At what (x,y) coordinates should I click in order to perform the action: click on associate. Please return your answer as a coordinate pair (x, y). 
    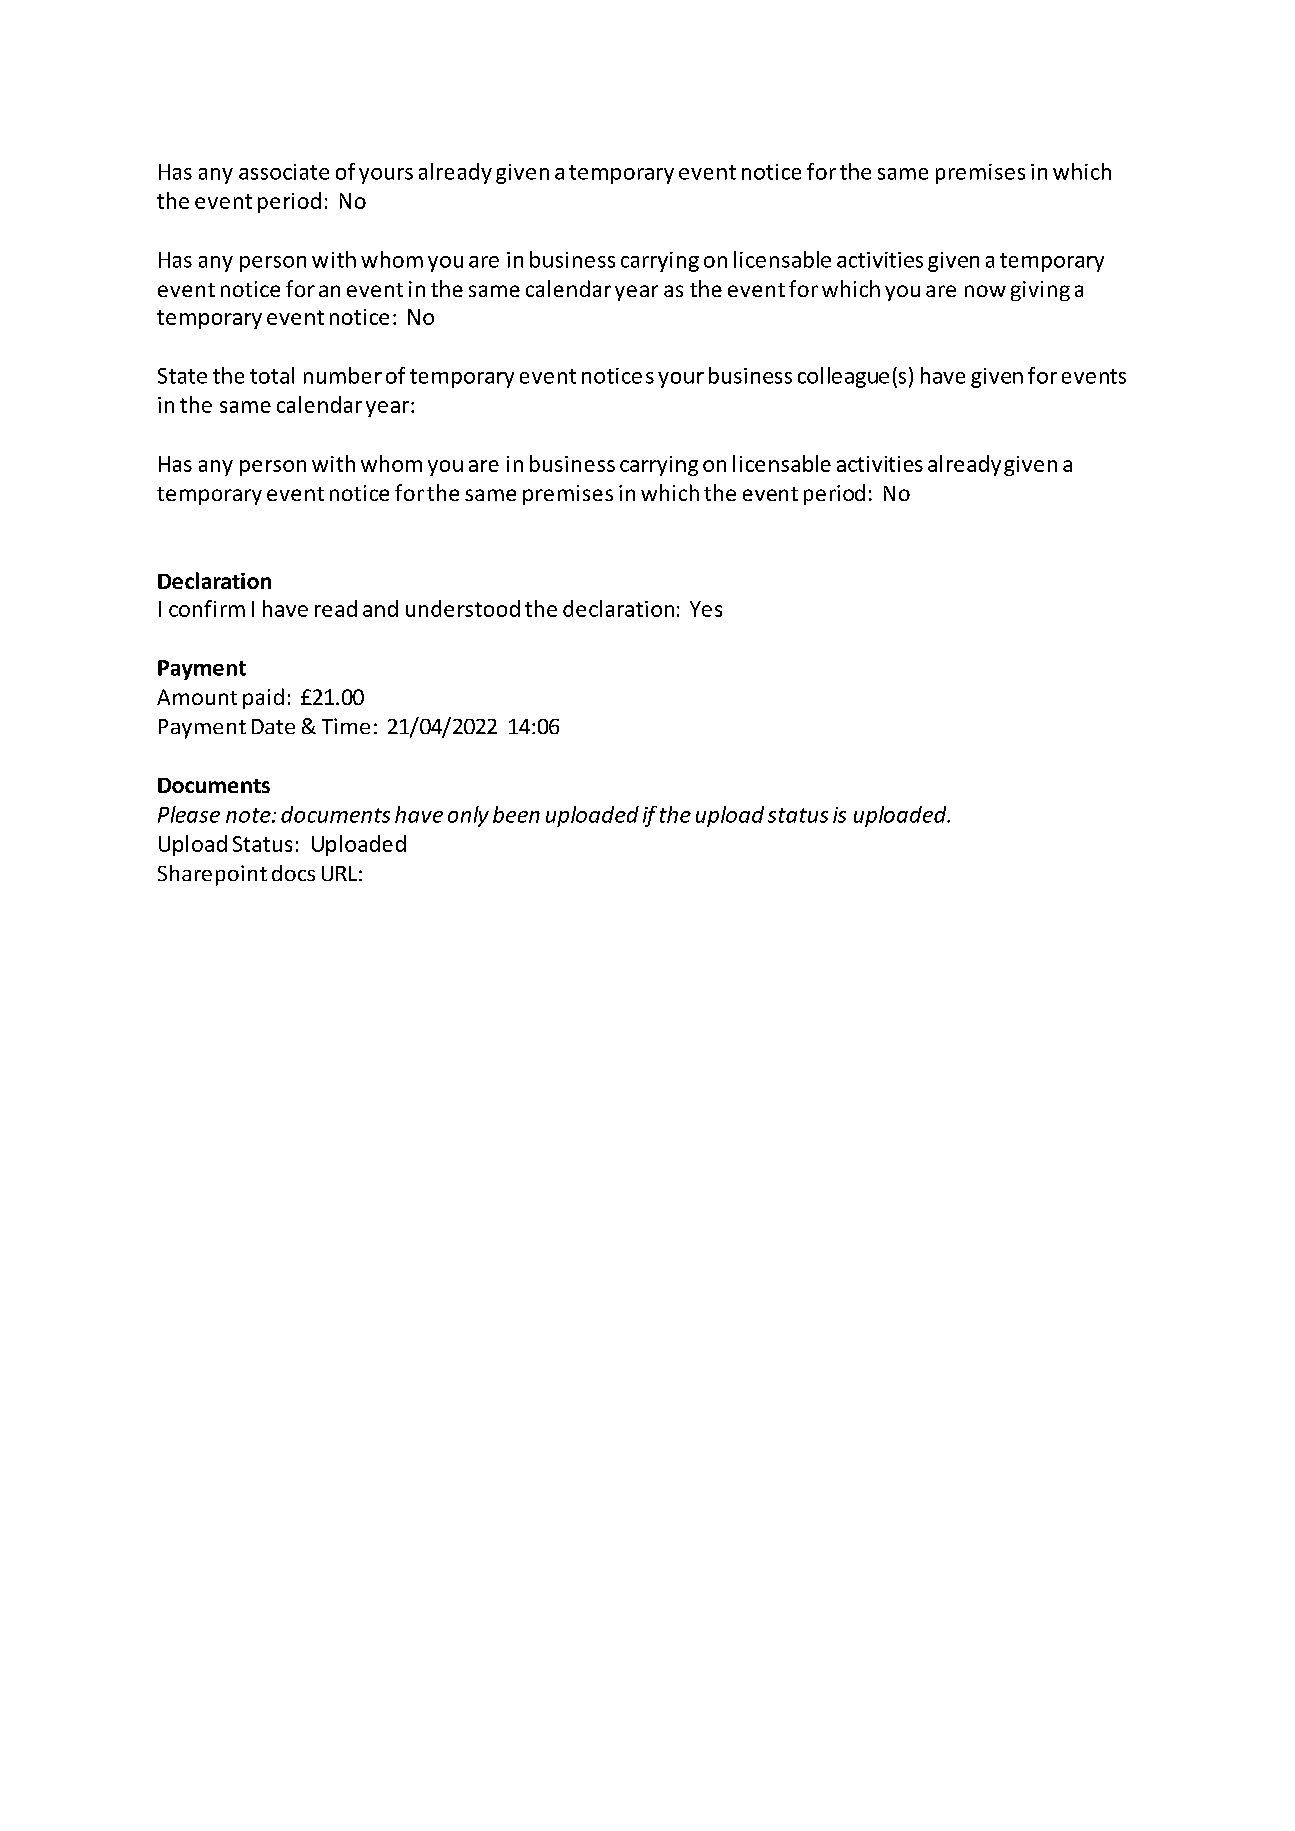
    Looking at the image, I should click on (284, 172).
